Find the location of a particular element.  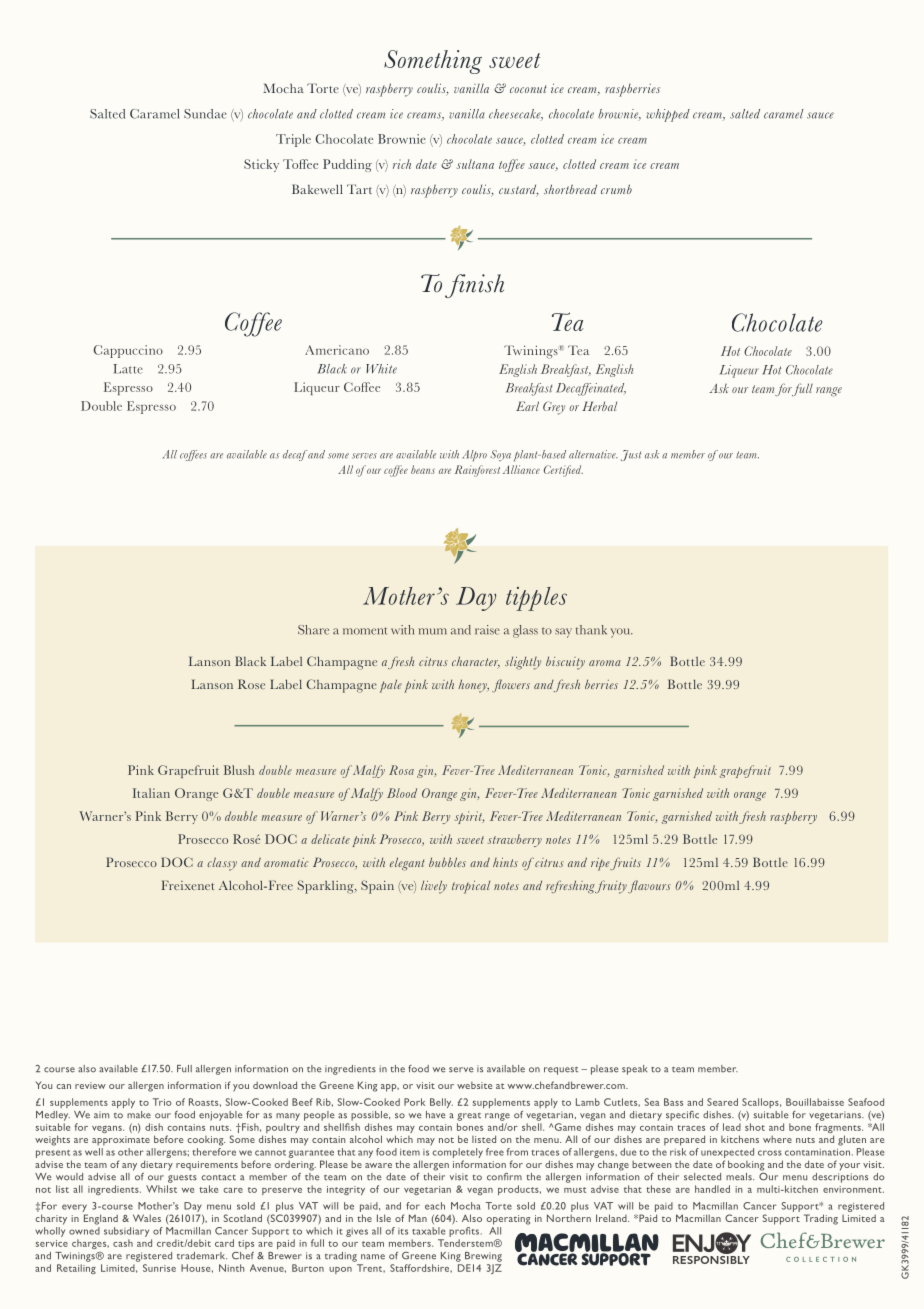

classy is located at coordinates (222, 864).
